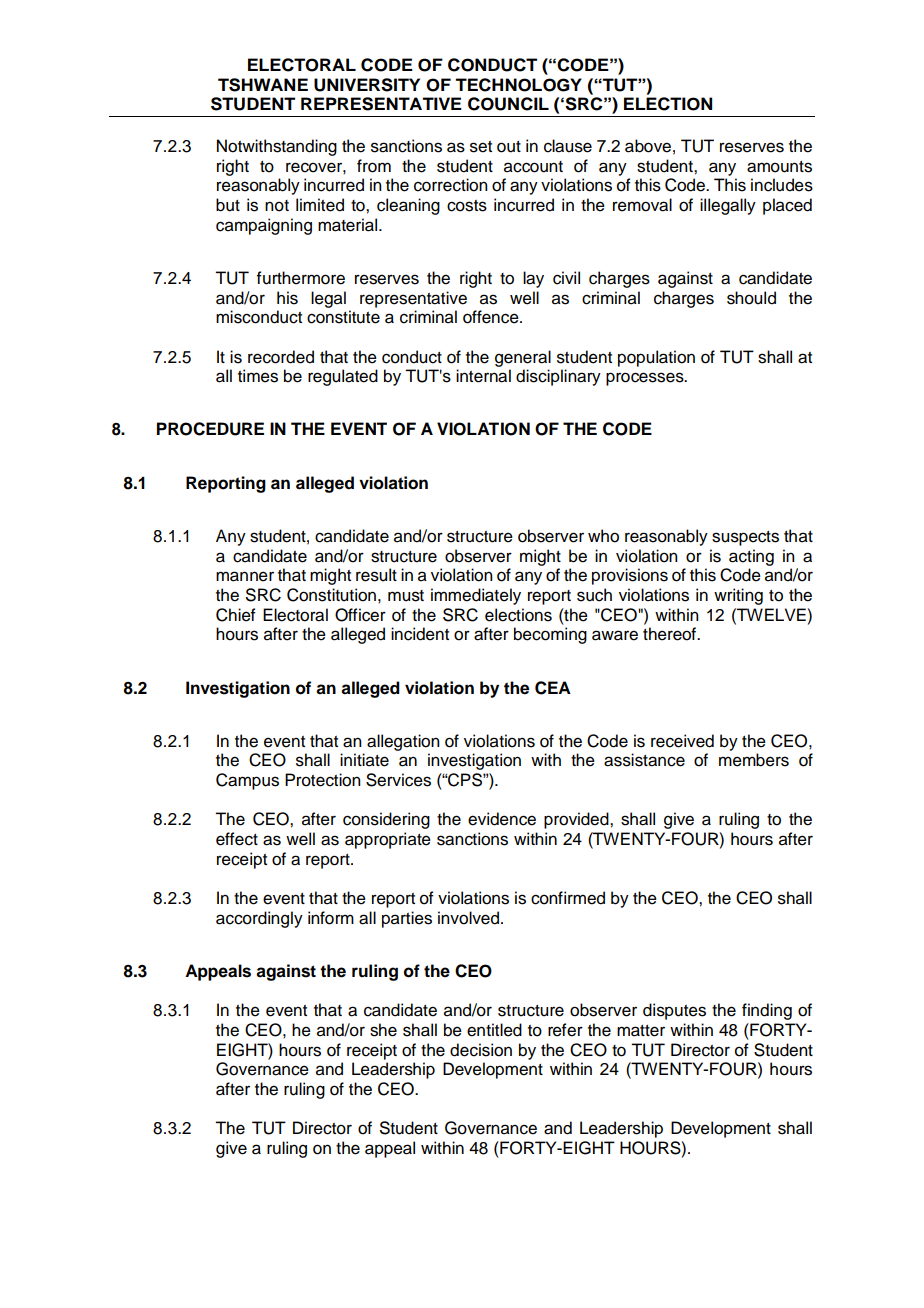 Image resolution: width=924 pixels, height=1308 pixels. I want to click on manner, so click(245, 576).
